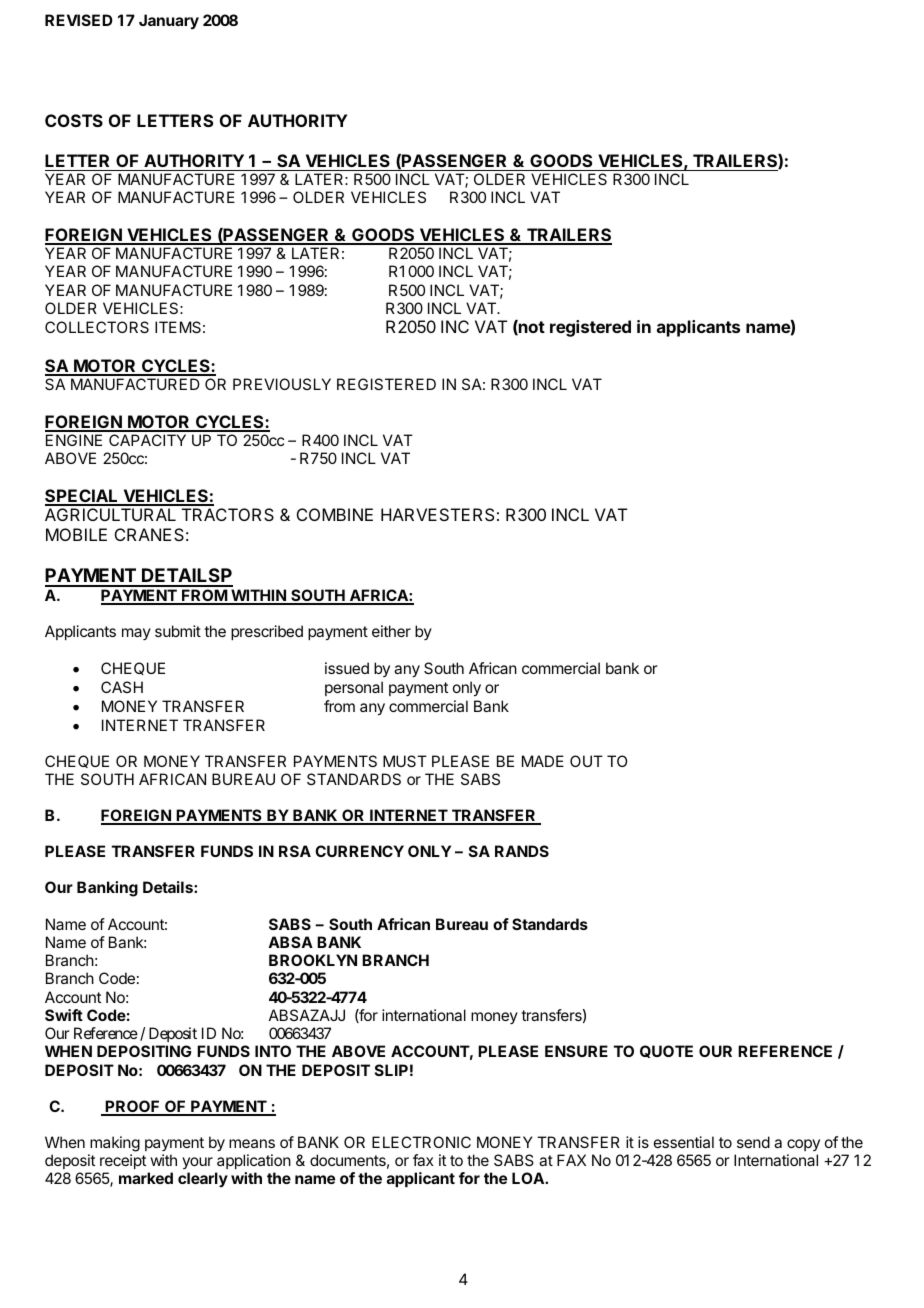 Image resolution: width=924 pixels, height=1308 pixels. Describe the element at coordinates (169, 21) in the document. I see `January` at that location.
